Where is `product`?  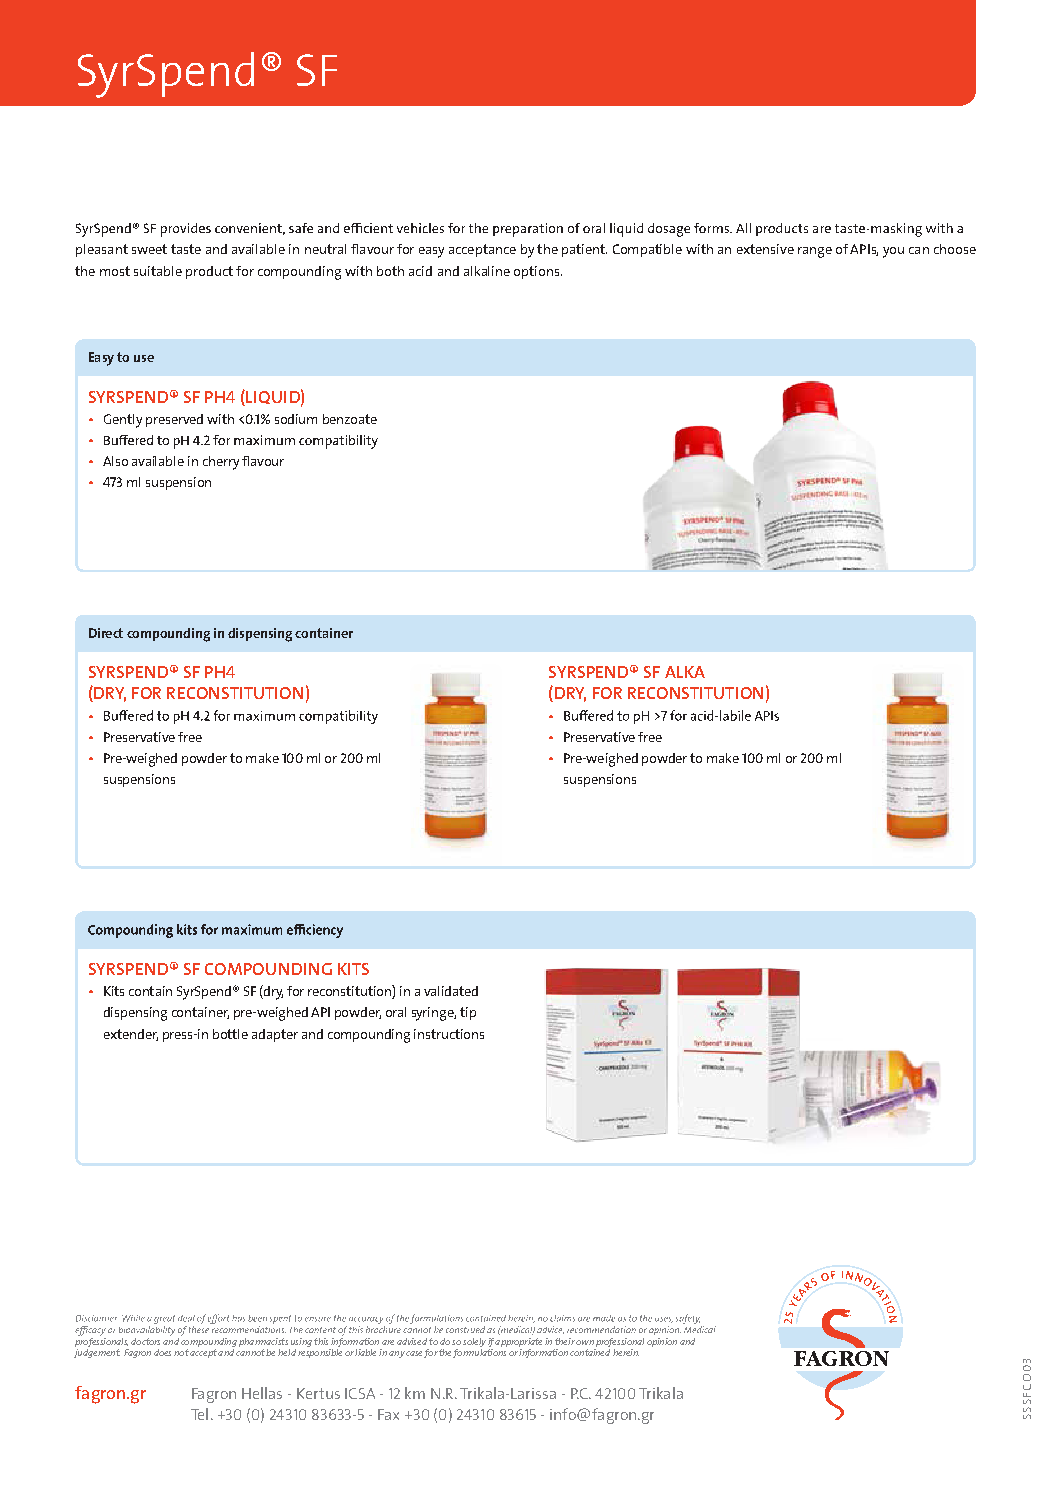 product is located at coordinates (209, 272).
